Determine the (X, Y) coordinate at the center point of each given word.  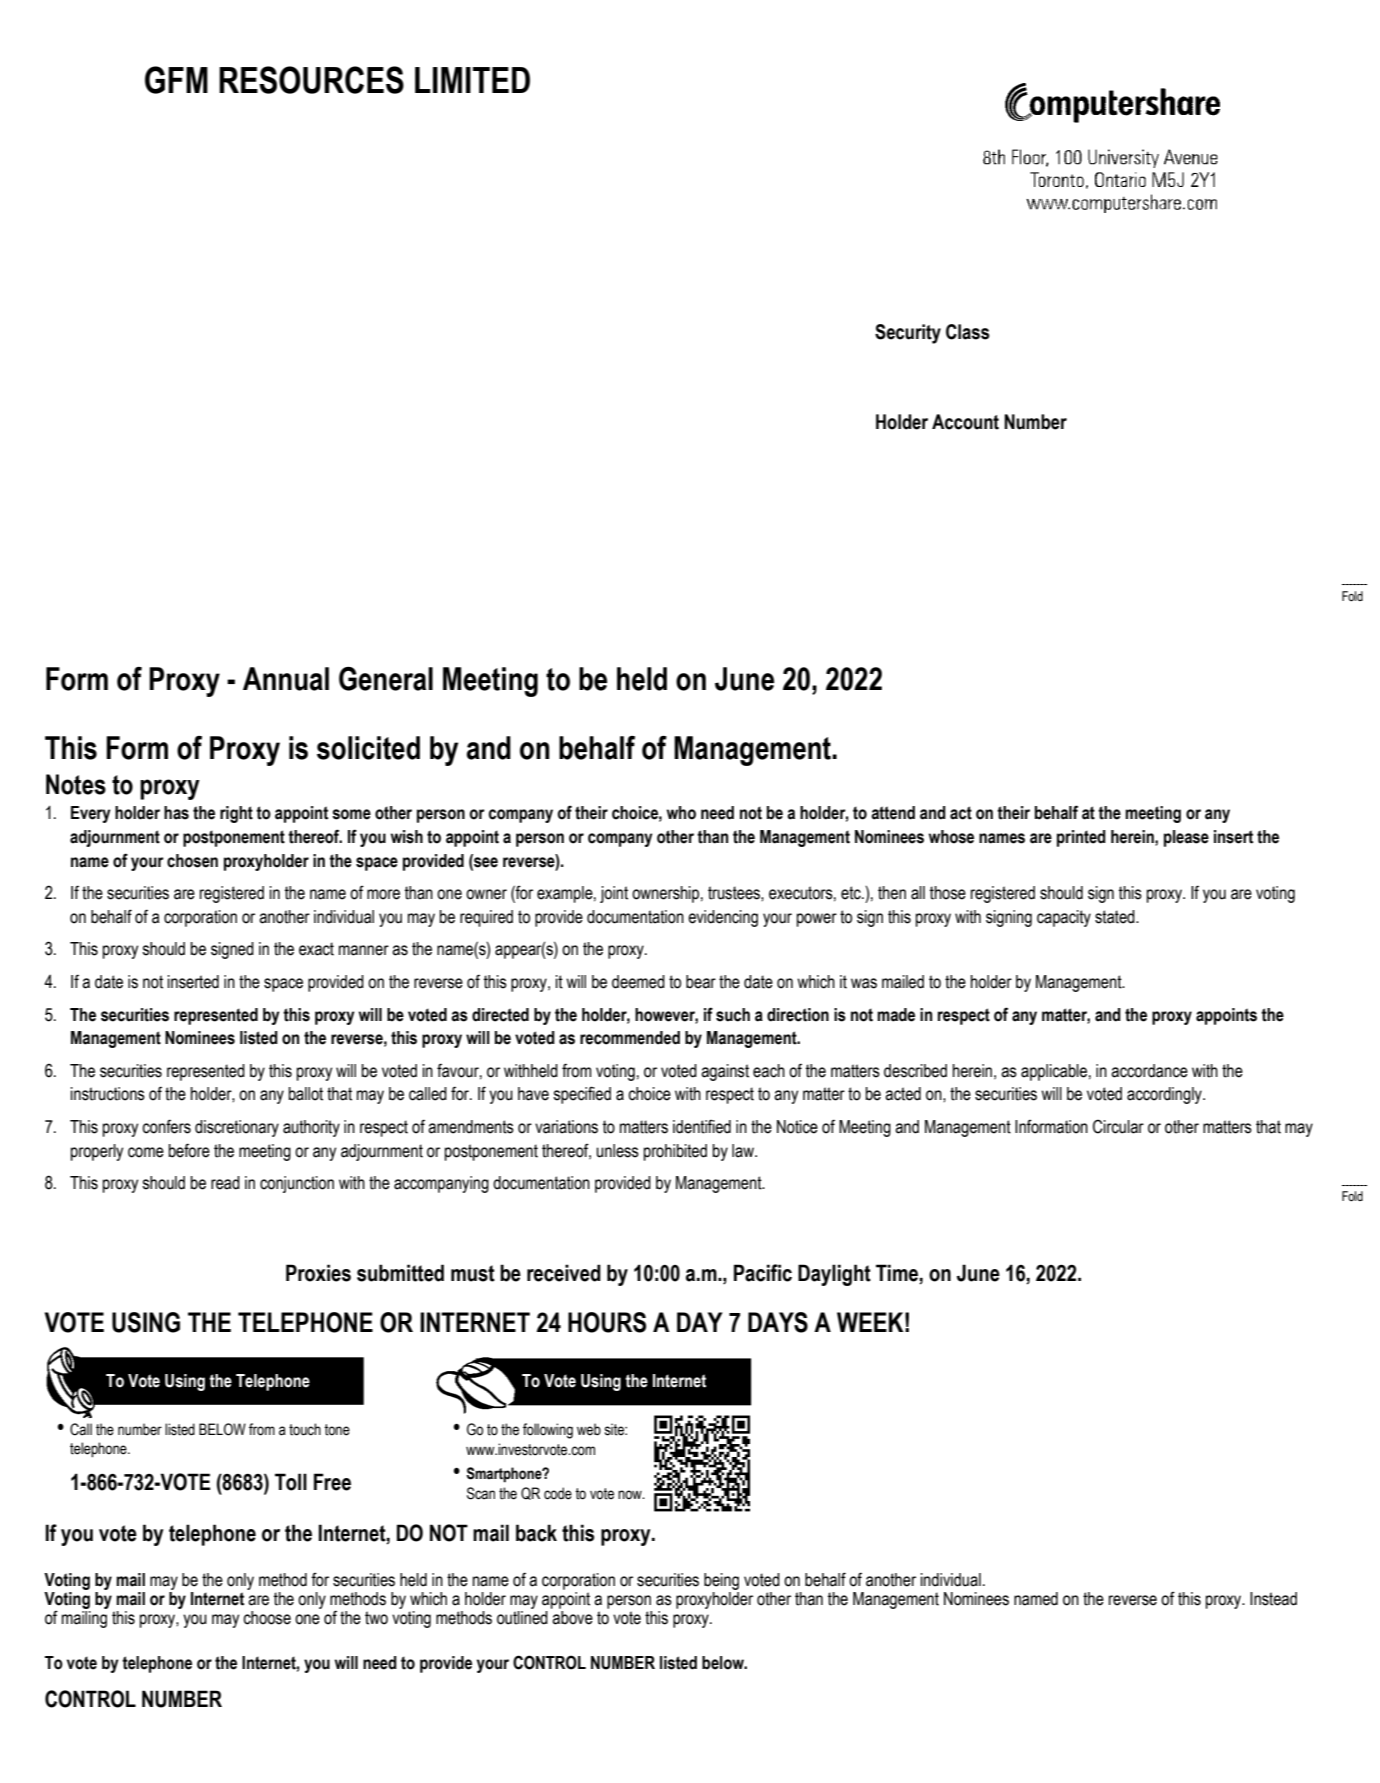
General (386, 679)
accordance (1149, 1071)
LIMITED (472, 80)
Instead (1273, 1599)
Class (968, 332)
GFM (176, 80)
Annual (286, 679)
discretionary (237, 1128)
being (721, 1581)
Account (965, 422)
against (725, 1072)
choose (267, 1618)
